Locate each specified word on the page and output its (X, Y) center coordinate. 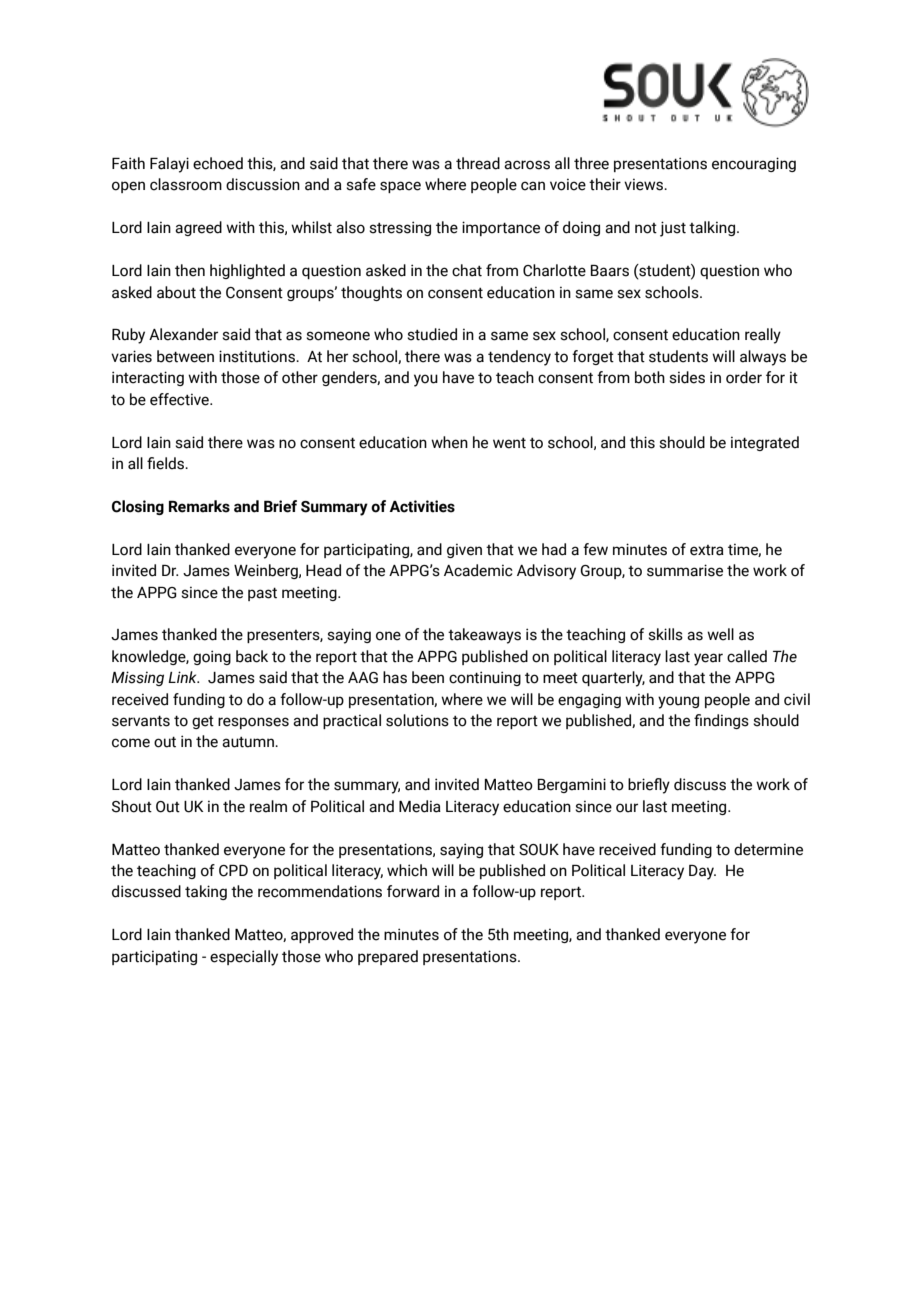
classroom (186, 184)
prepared (388, 957)
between (185, 356)
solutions (417, 720)
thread (478, 163)
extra (707, 550)
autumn (249, 742)
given (464, 550)
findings (721, 721)
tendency (519, 358)
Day (702, 872)
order (744, 377)
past (262, 594)
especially (244, 958)
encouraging (754, 164)
